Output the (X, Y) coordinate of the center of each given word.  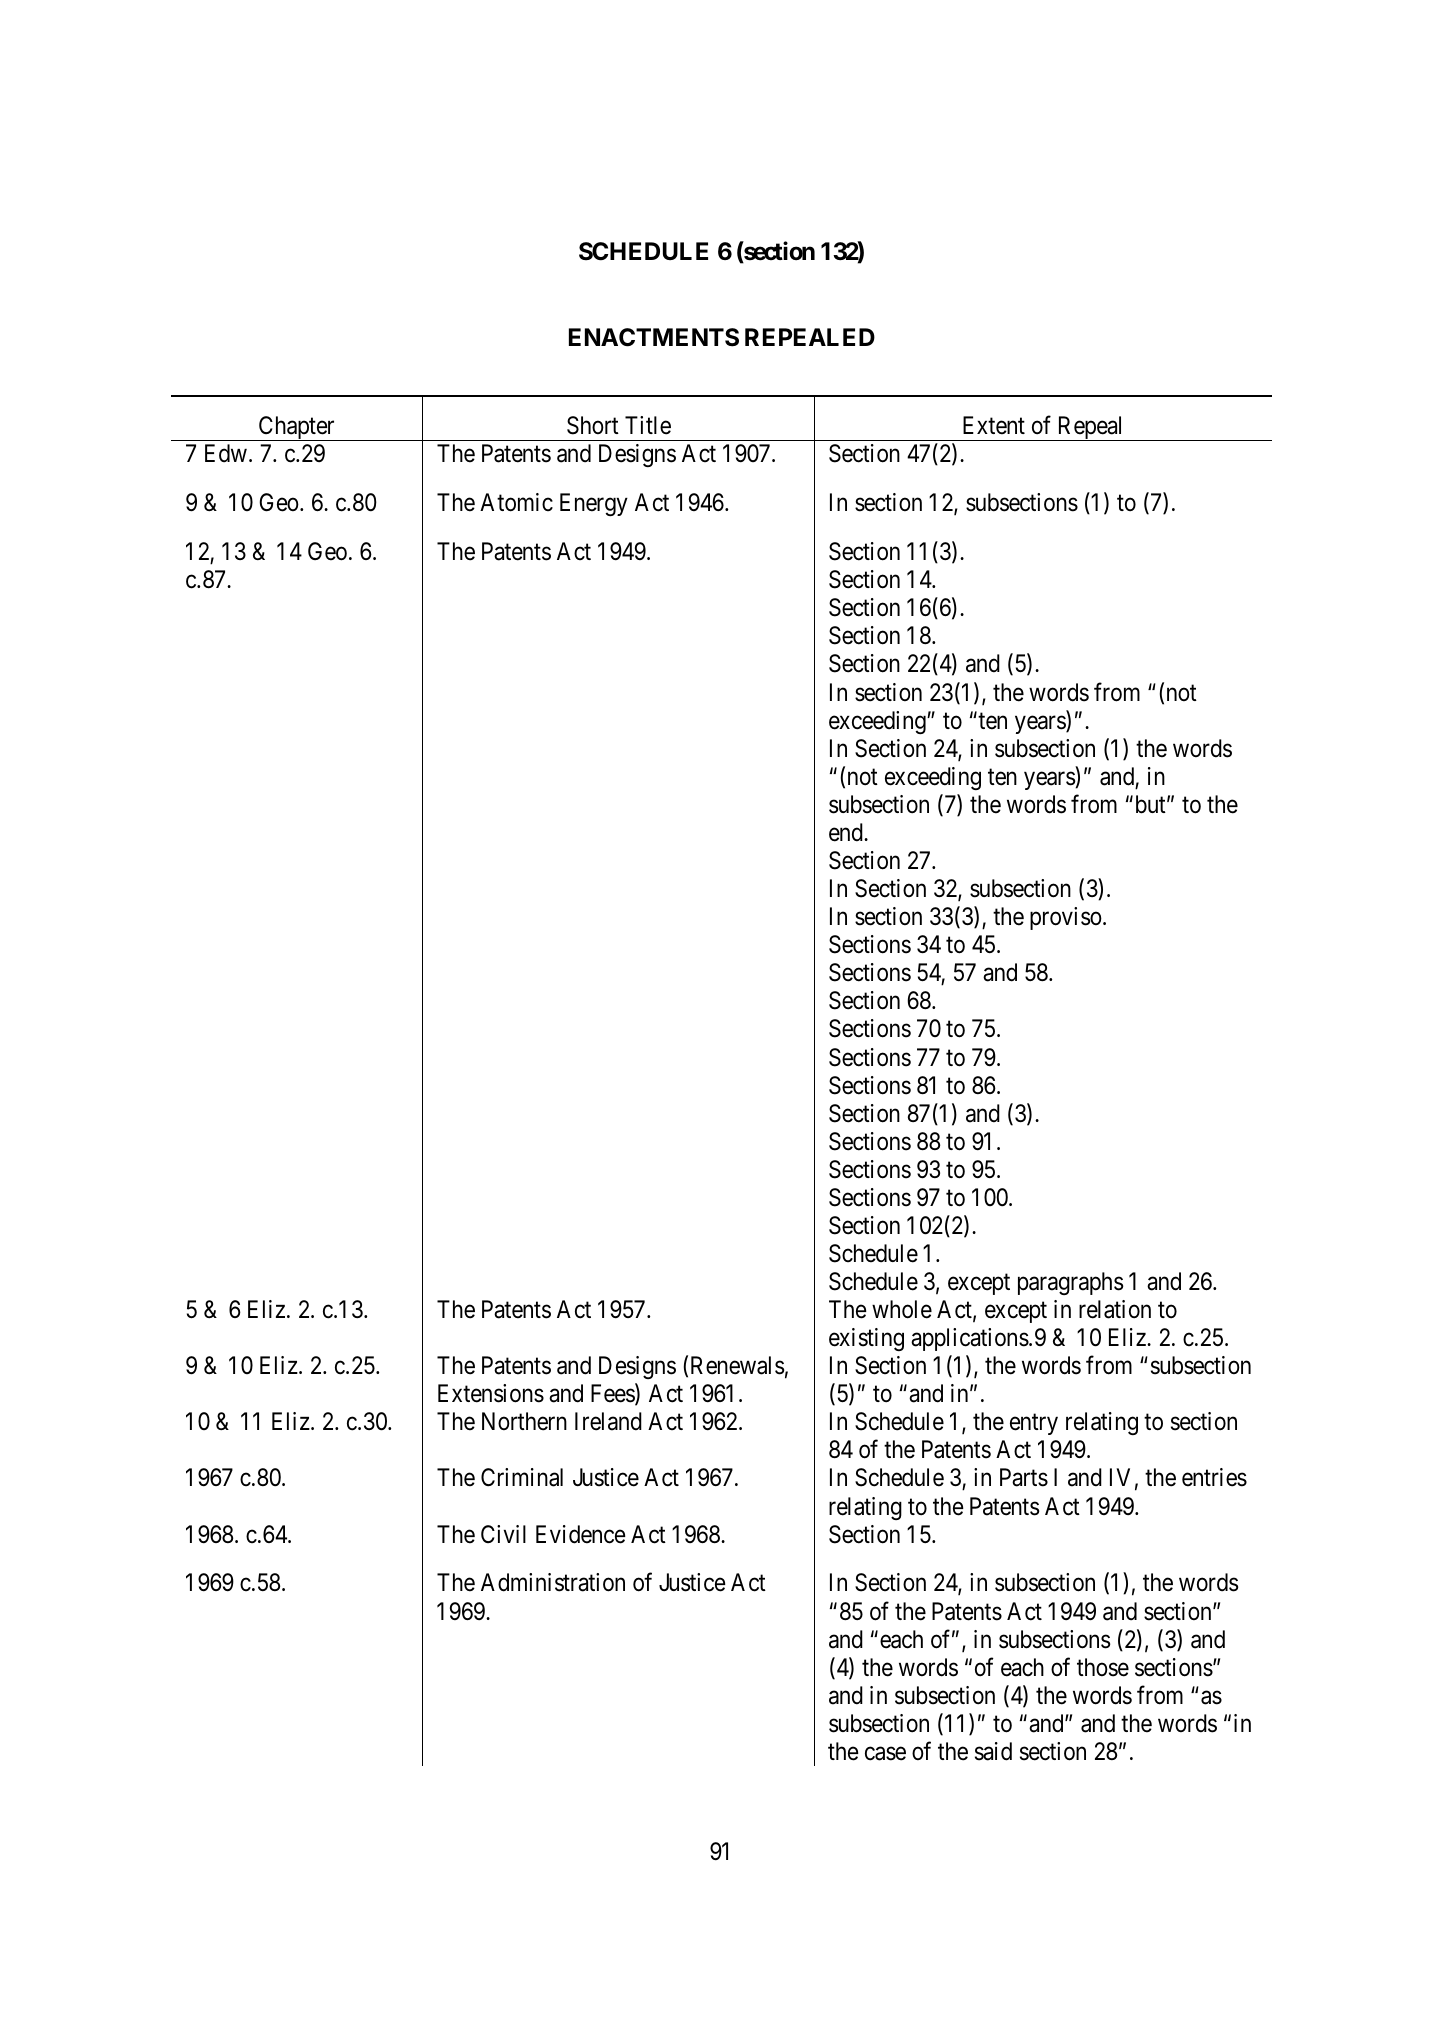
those (1103, 1667)
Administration (553, 1582)
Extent (994, 425)
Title (648, 425)
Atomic (516, 502)
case (885, 1754)
